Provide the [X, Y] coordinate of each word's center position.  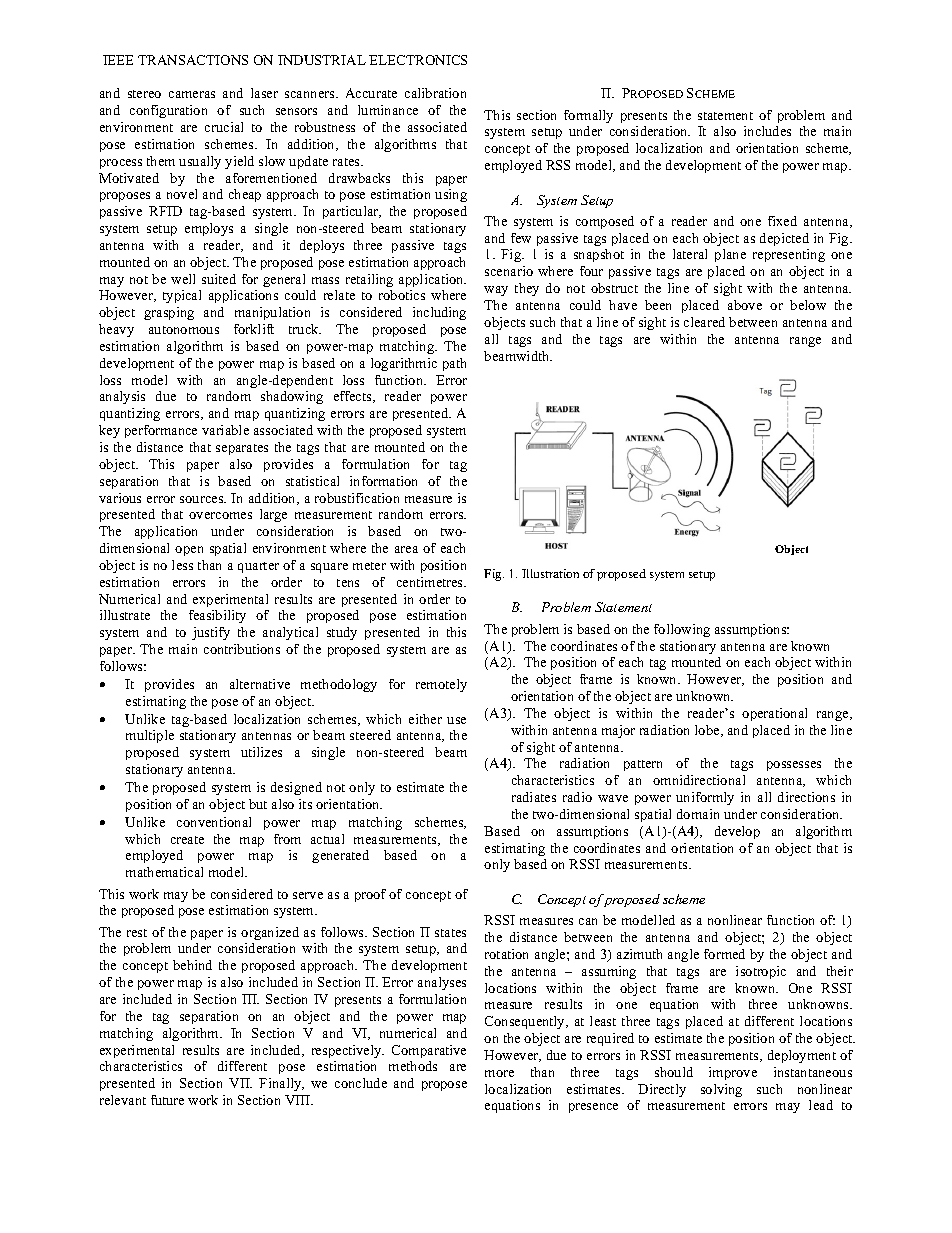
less [182, 565]
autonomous [184, 330]
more [499, 1073]
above [745, 305]
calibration [435, 93]
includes [767, 131]
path [454, 364]
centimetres [431, 582]
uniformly [705, 798]
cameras [192, 94]
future [167, 1100]
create [187, 840]
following [682, 630]
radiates [534, 797]
